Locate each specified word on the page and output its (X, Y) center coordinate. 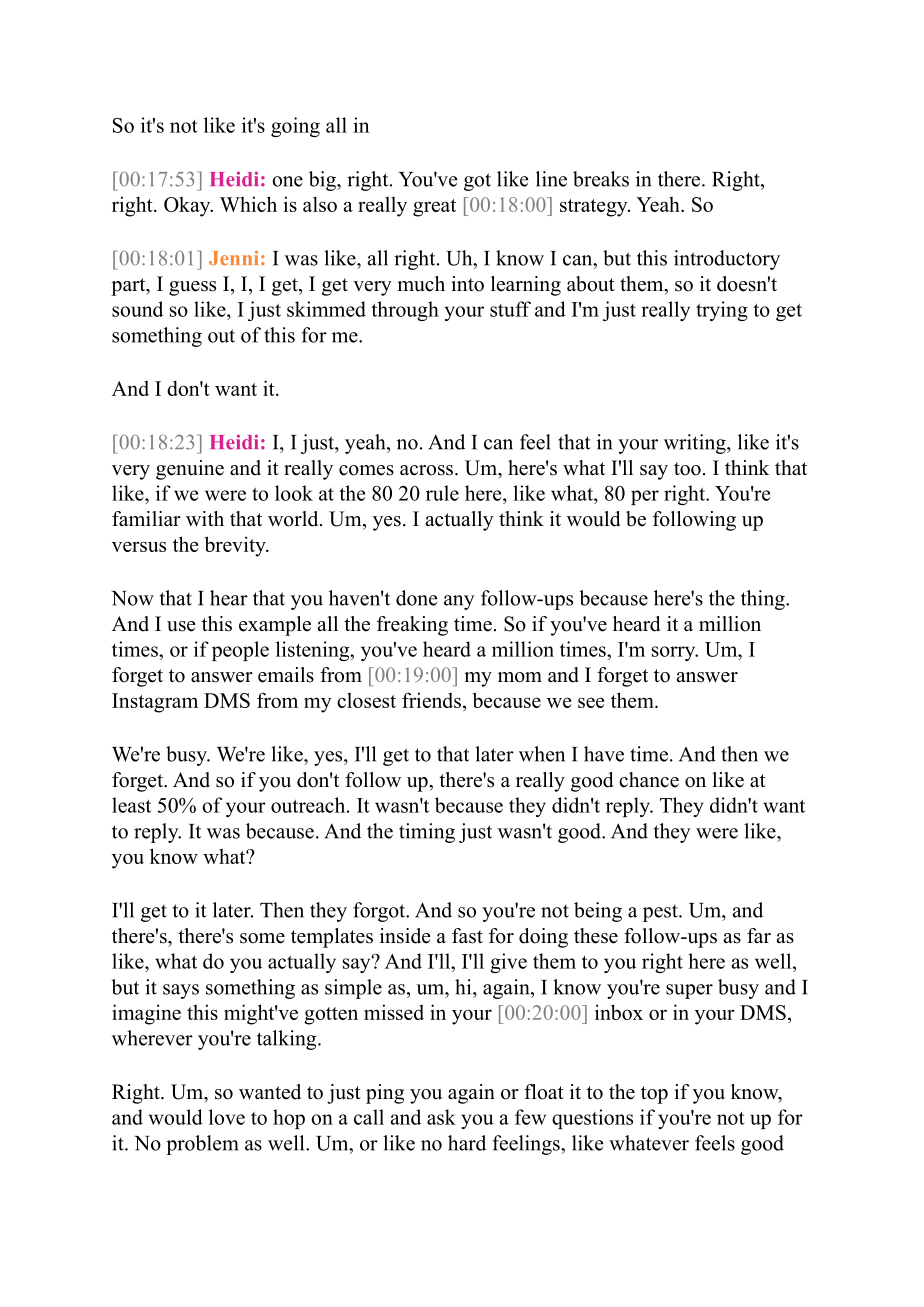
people (240, 651)
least (131, 805)
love (227, 1117)
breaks (601, 179)
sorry (675, 653)
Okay (188, 207)
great (434, 208)
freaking (412, 626)
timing (427, 833)
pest (661, 913)
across (426, 470)
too (687, 469)
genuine (190, 470)
